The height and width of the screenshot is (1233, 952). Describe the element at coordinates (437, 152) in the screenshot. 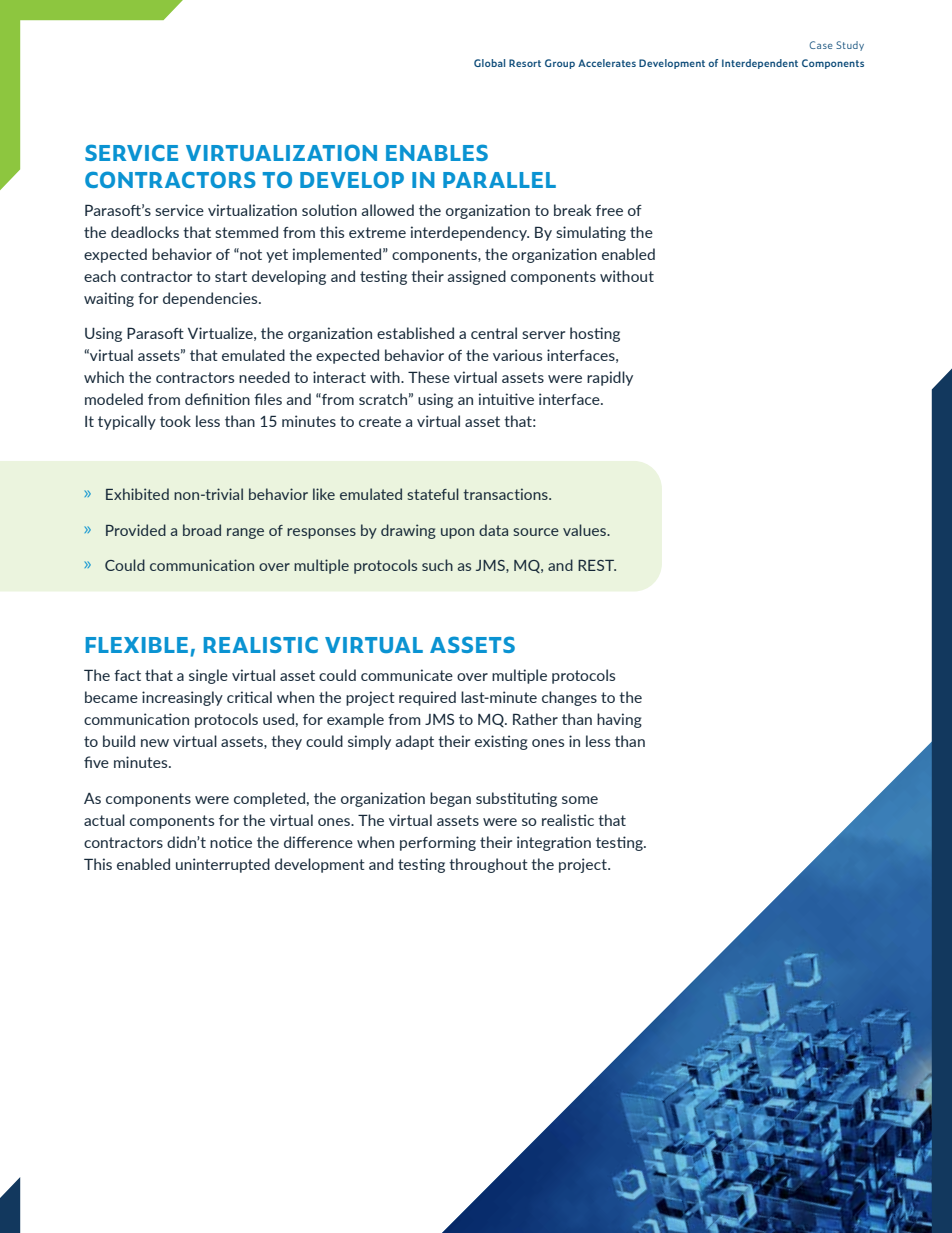

I see `ENABLES` at that location.
